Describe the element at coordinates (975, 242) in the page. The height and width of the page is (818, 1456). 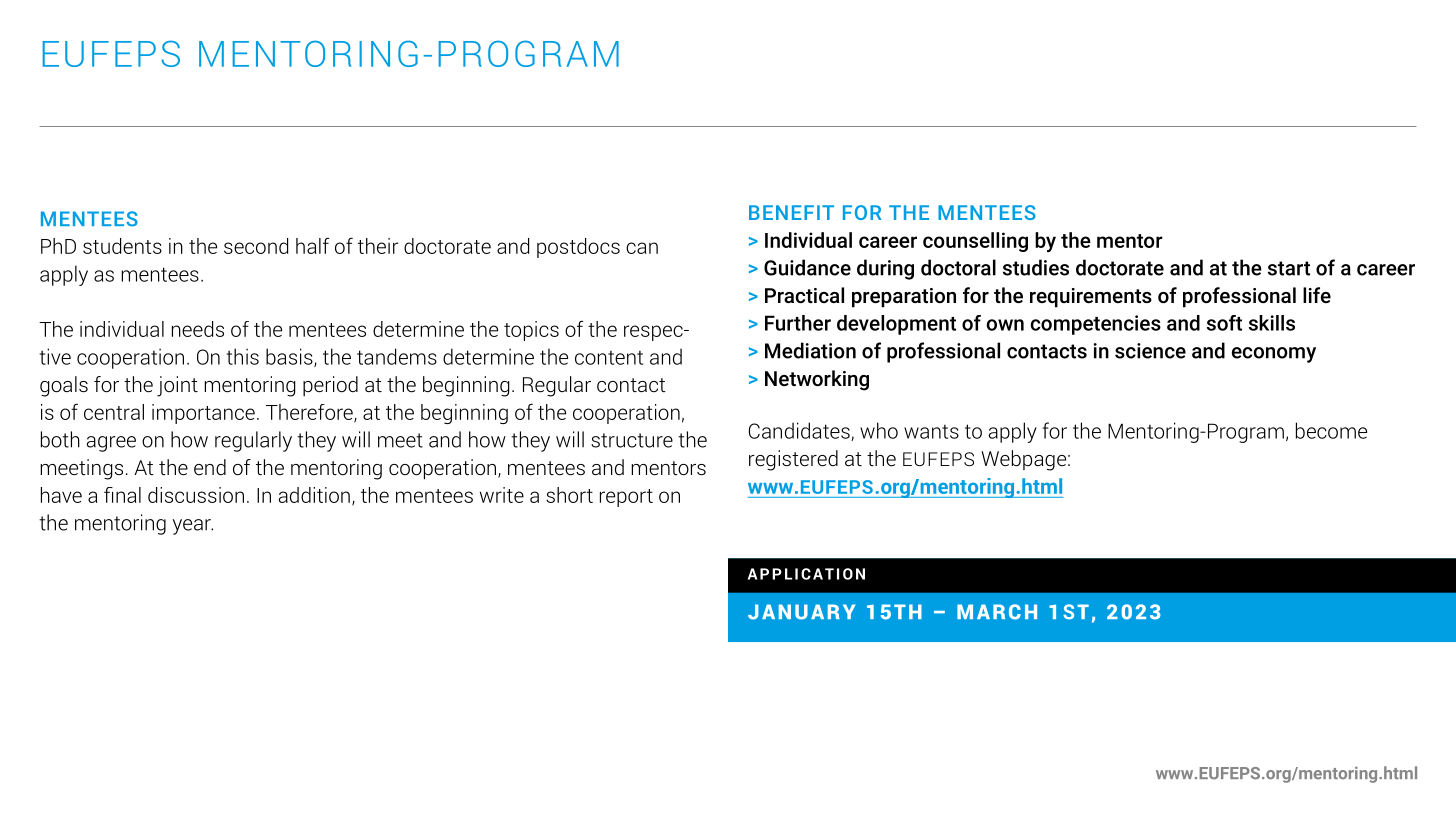
I see `counselling` at that location.
